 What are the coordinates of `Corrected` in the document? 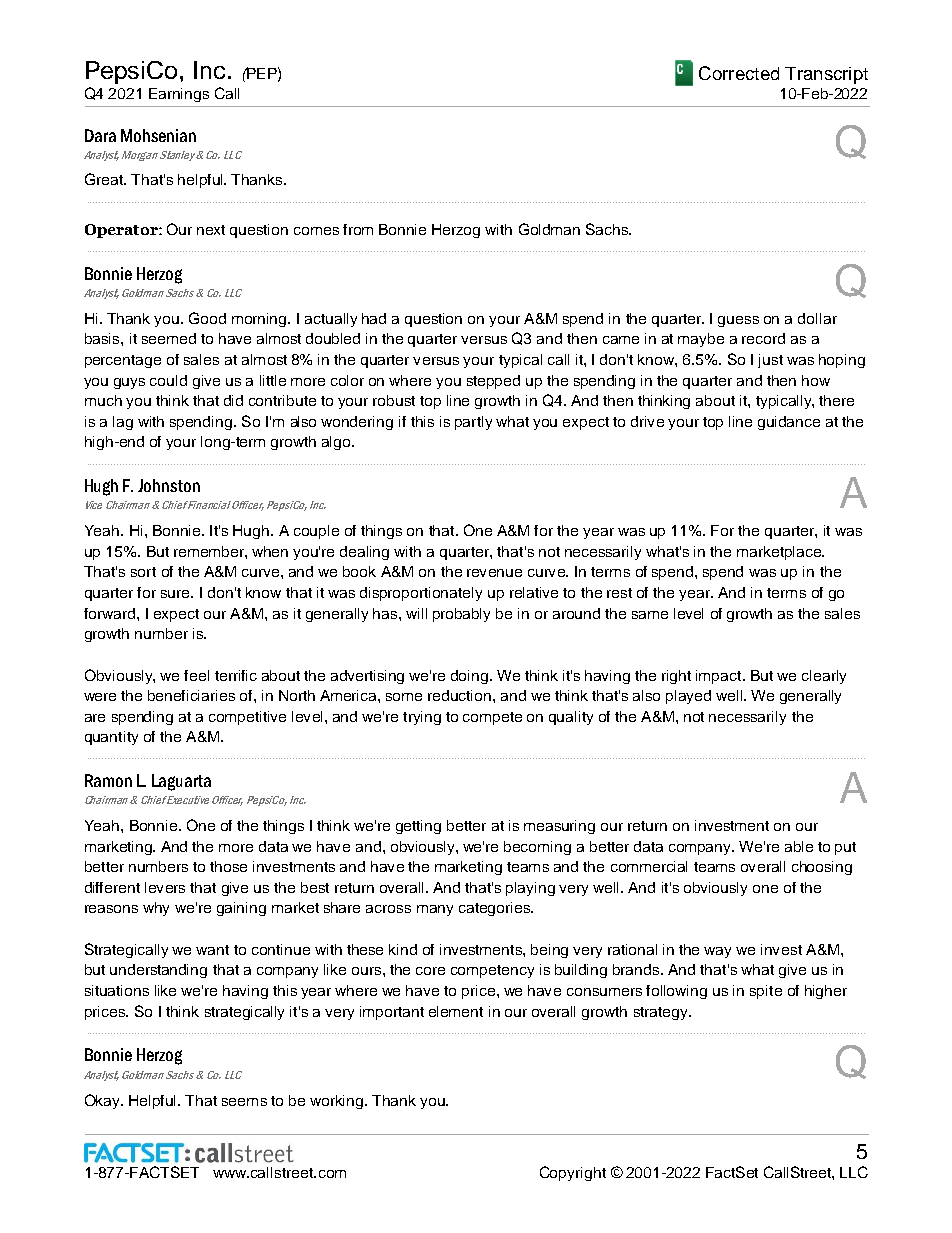 It's located at (739, 73).
